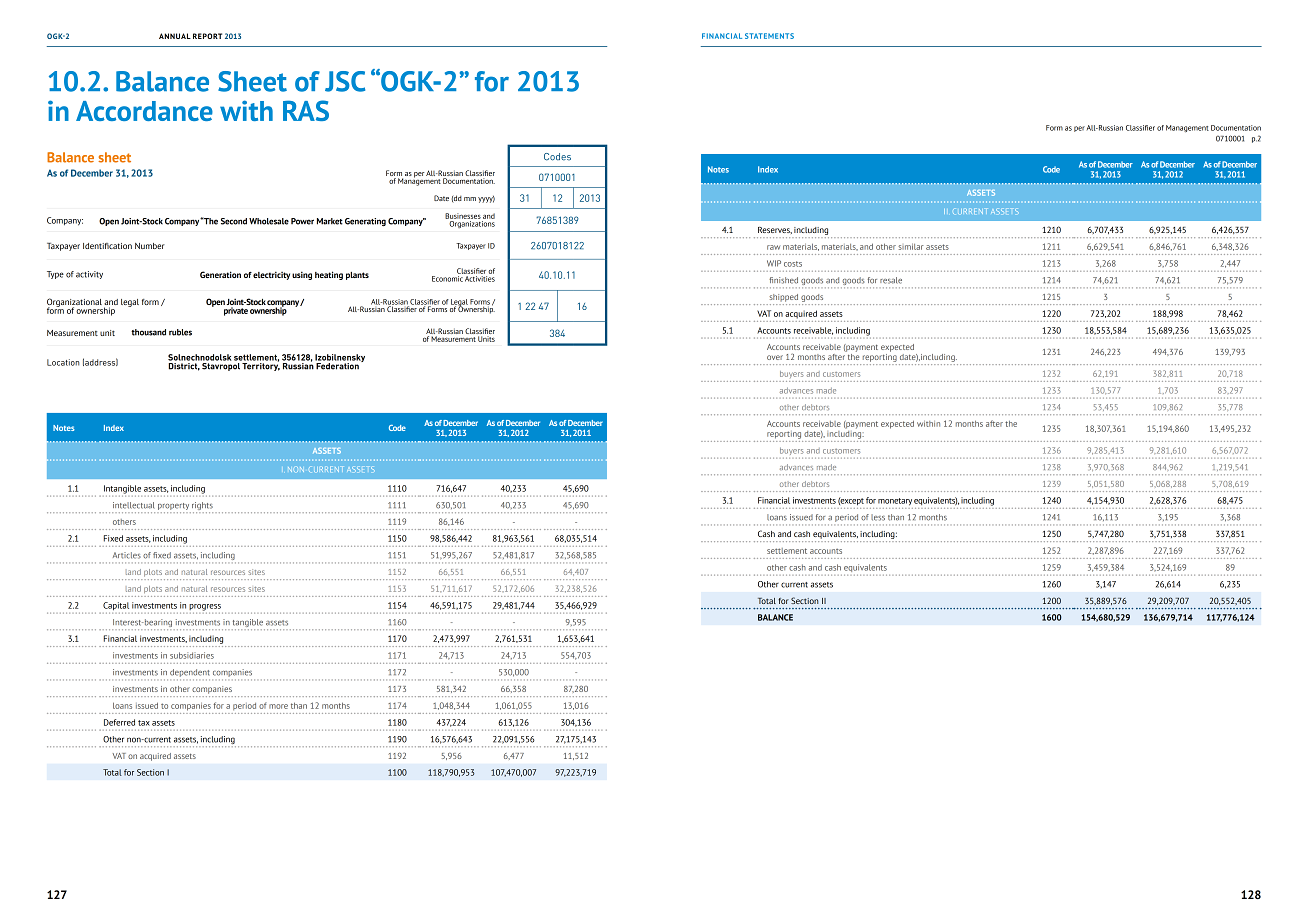  I want to click on Statements, so click(769, 36).
